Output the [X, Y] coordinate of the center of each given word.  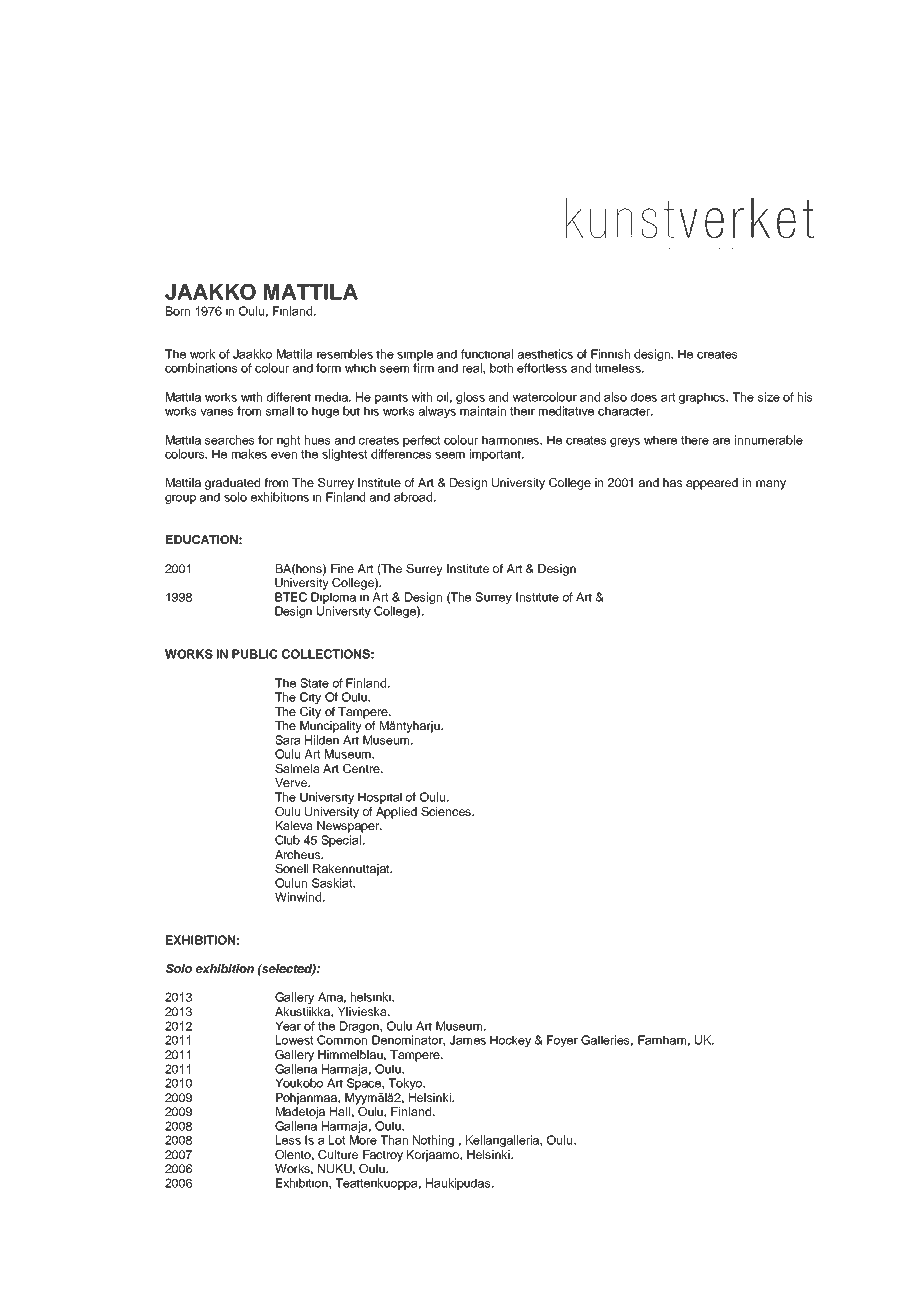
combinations [201, 368]
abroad [414, 497]
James [467, 1040]
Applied [396, 813]
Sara [288, 740]
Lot [337, 1140]
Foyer [562, 1041]
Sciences [447, 811]
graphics [703, 398]
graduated [232, 484]
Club [287, 840]
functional [487, 354]
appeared [712, 484]
